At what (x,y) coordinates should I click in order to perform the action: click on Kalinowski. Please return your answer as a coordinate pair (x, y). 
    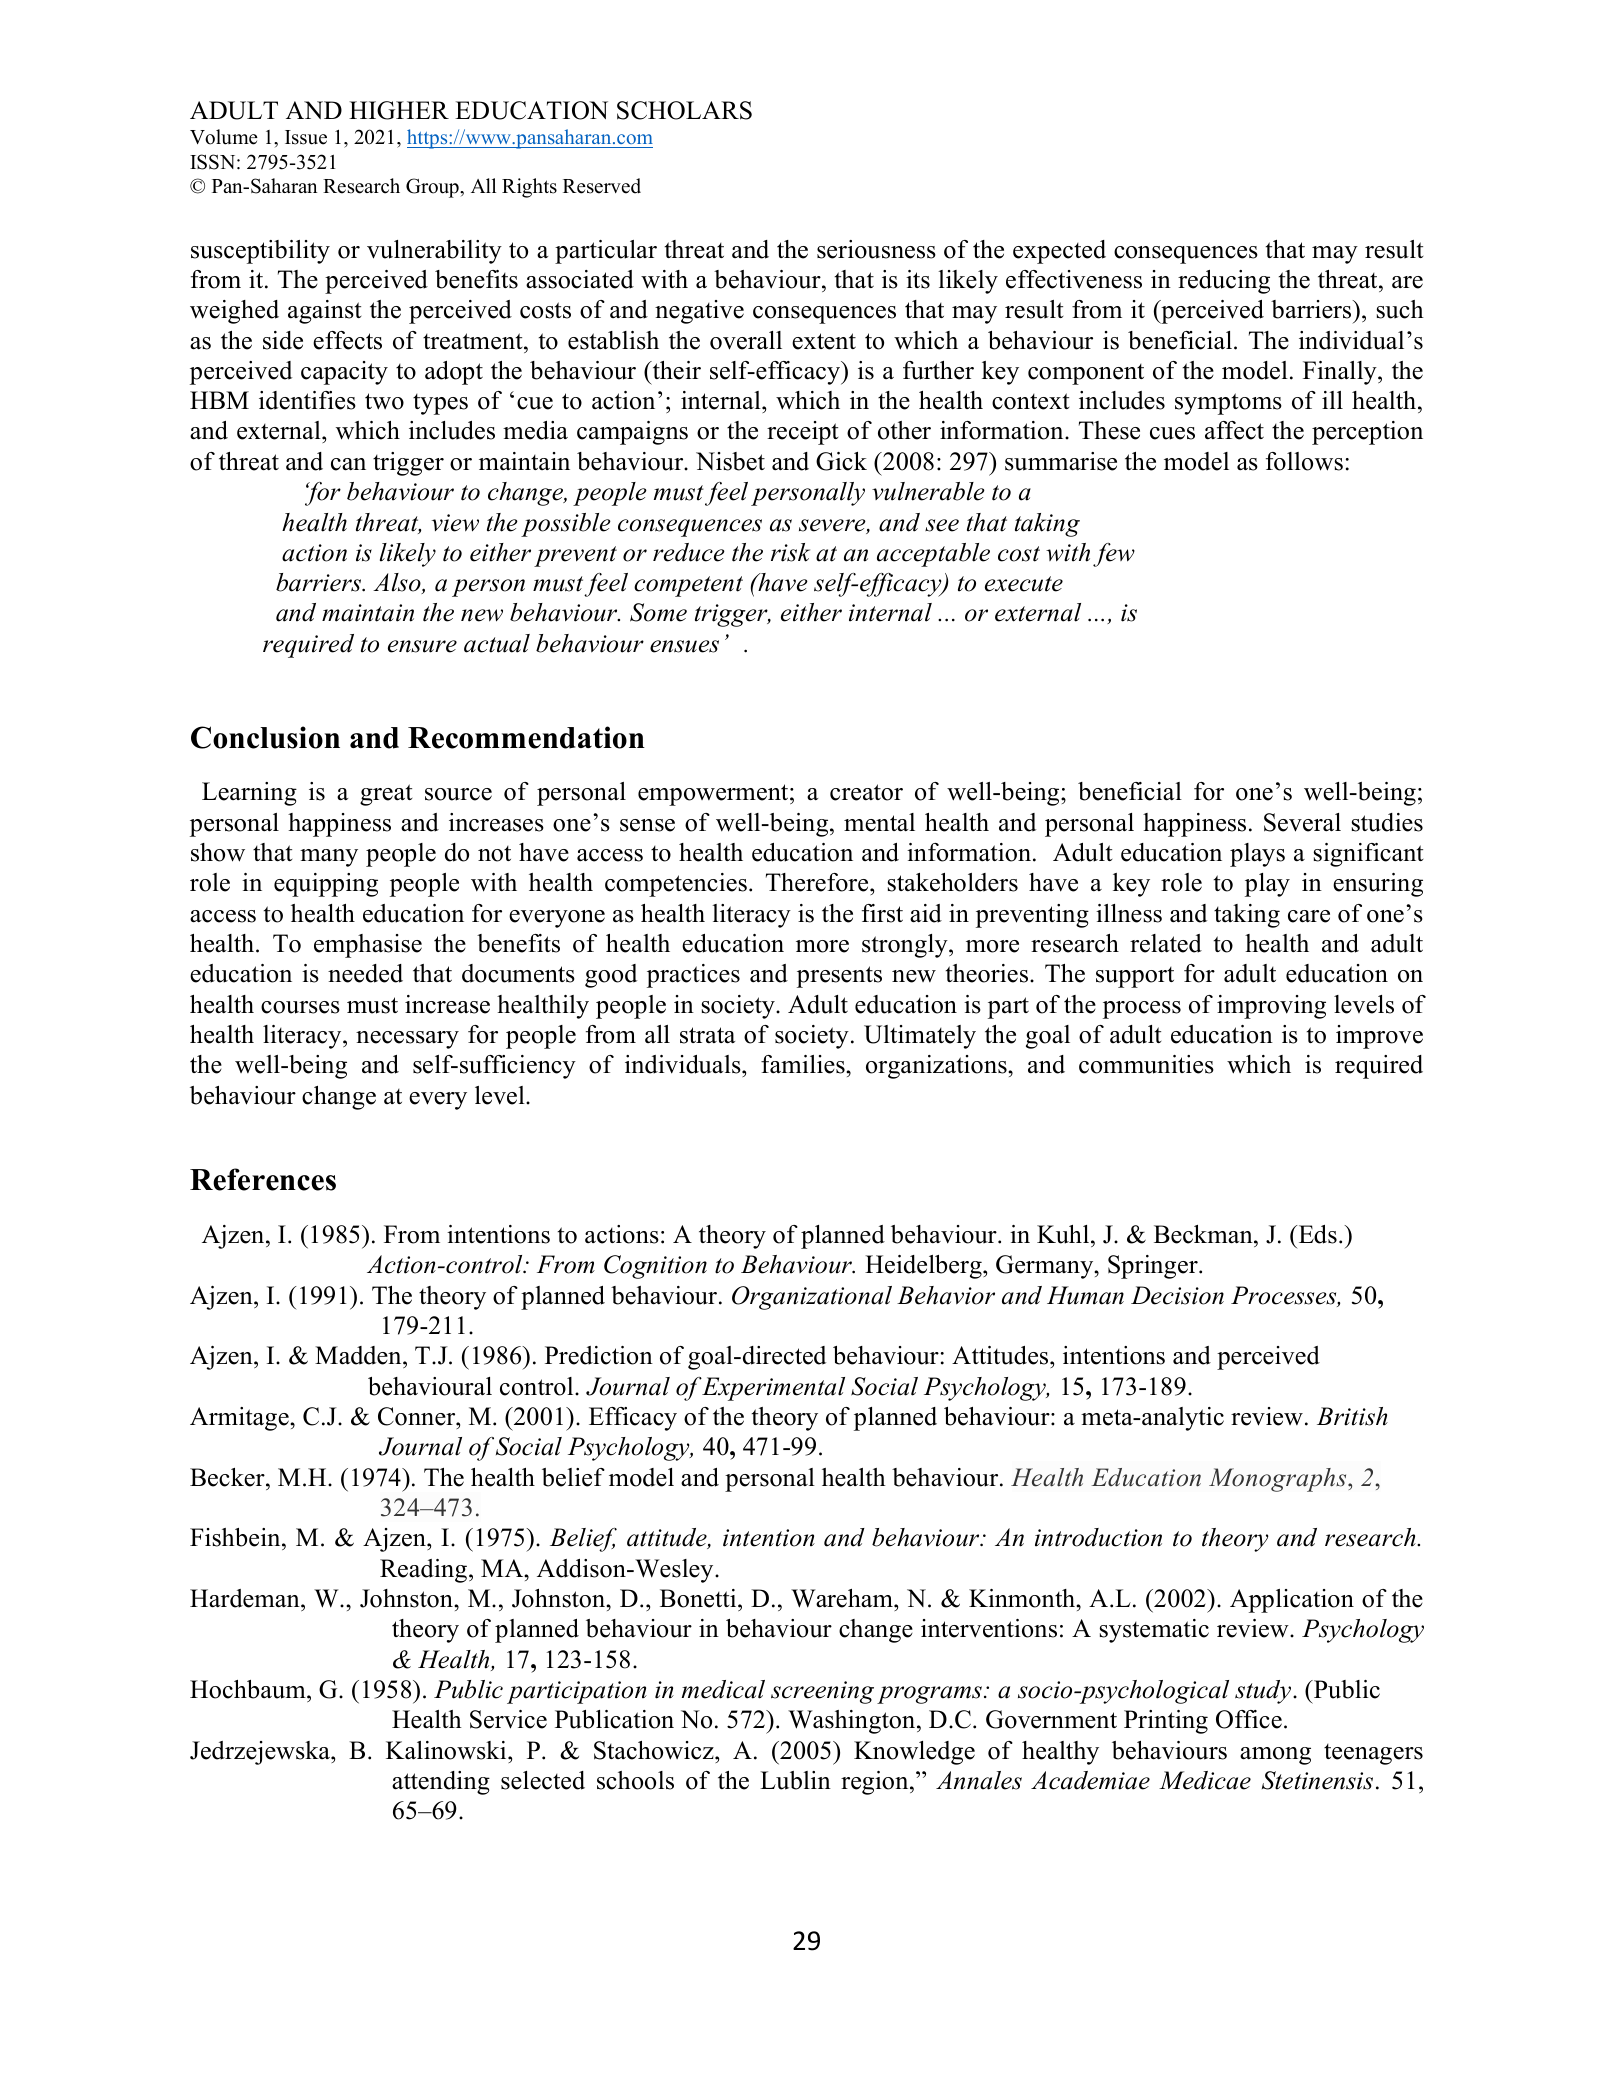
    Looking at the image, I should click on (447, 1750).
